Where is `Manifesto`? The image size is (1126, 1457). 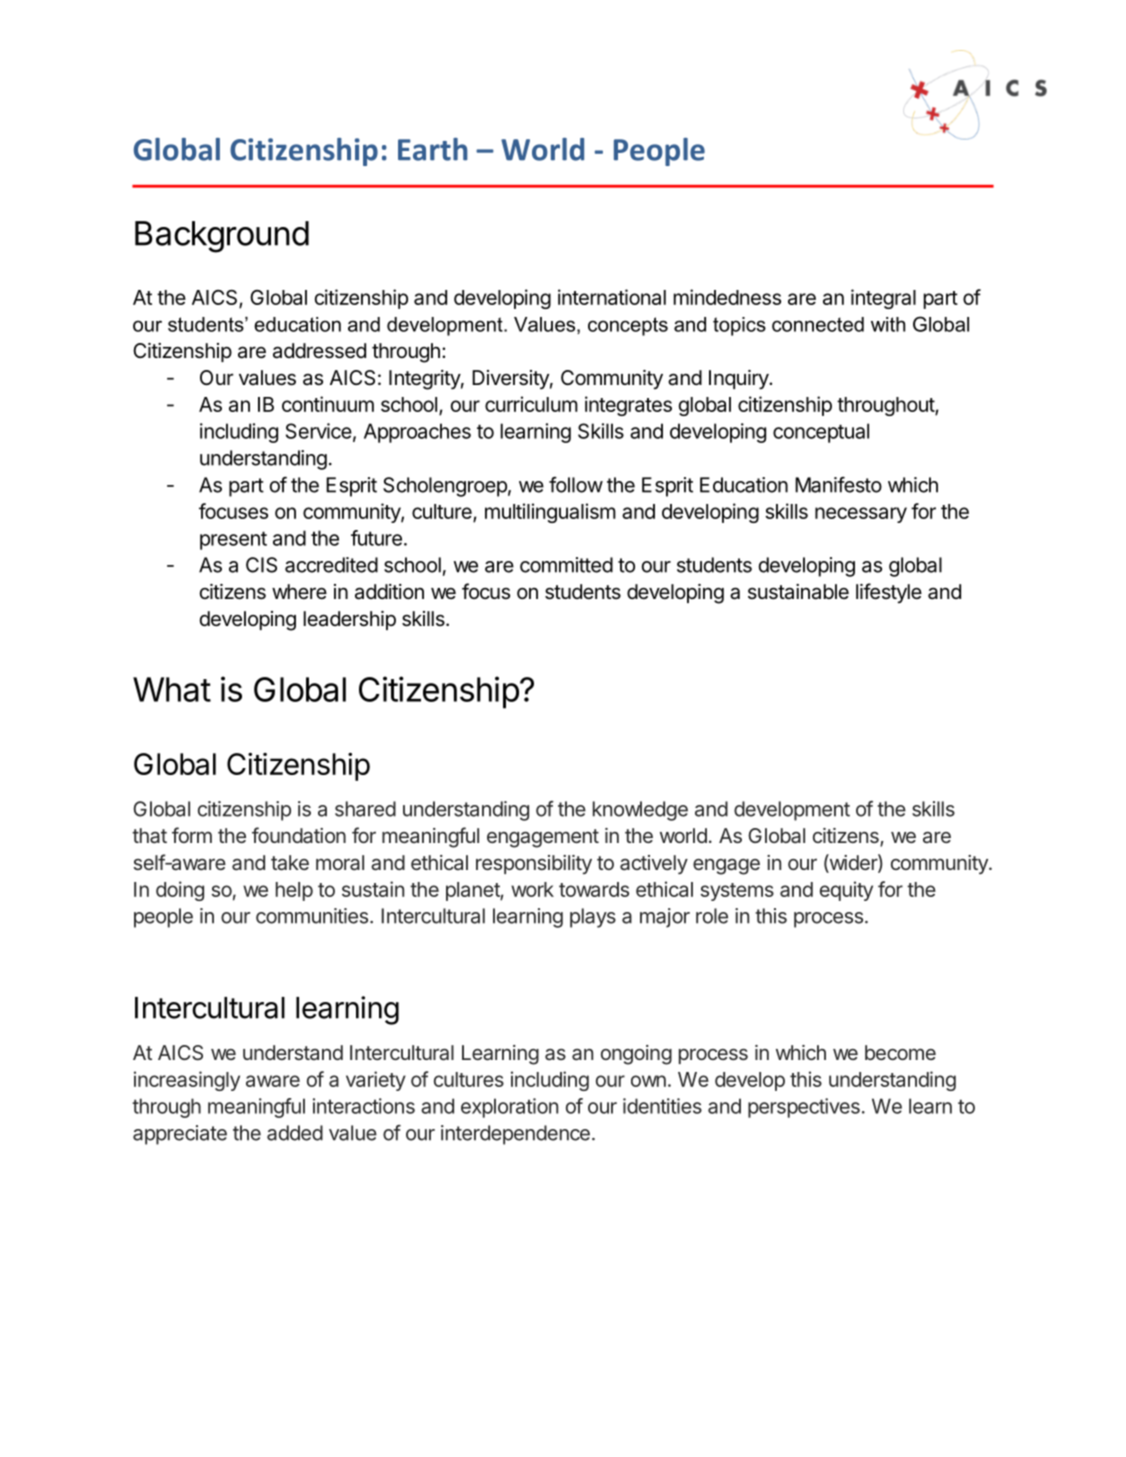 Manifesto is located at coordinates (838, 485).
